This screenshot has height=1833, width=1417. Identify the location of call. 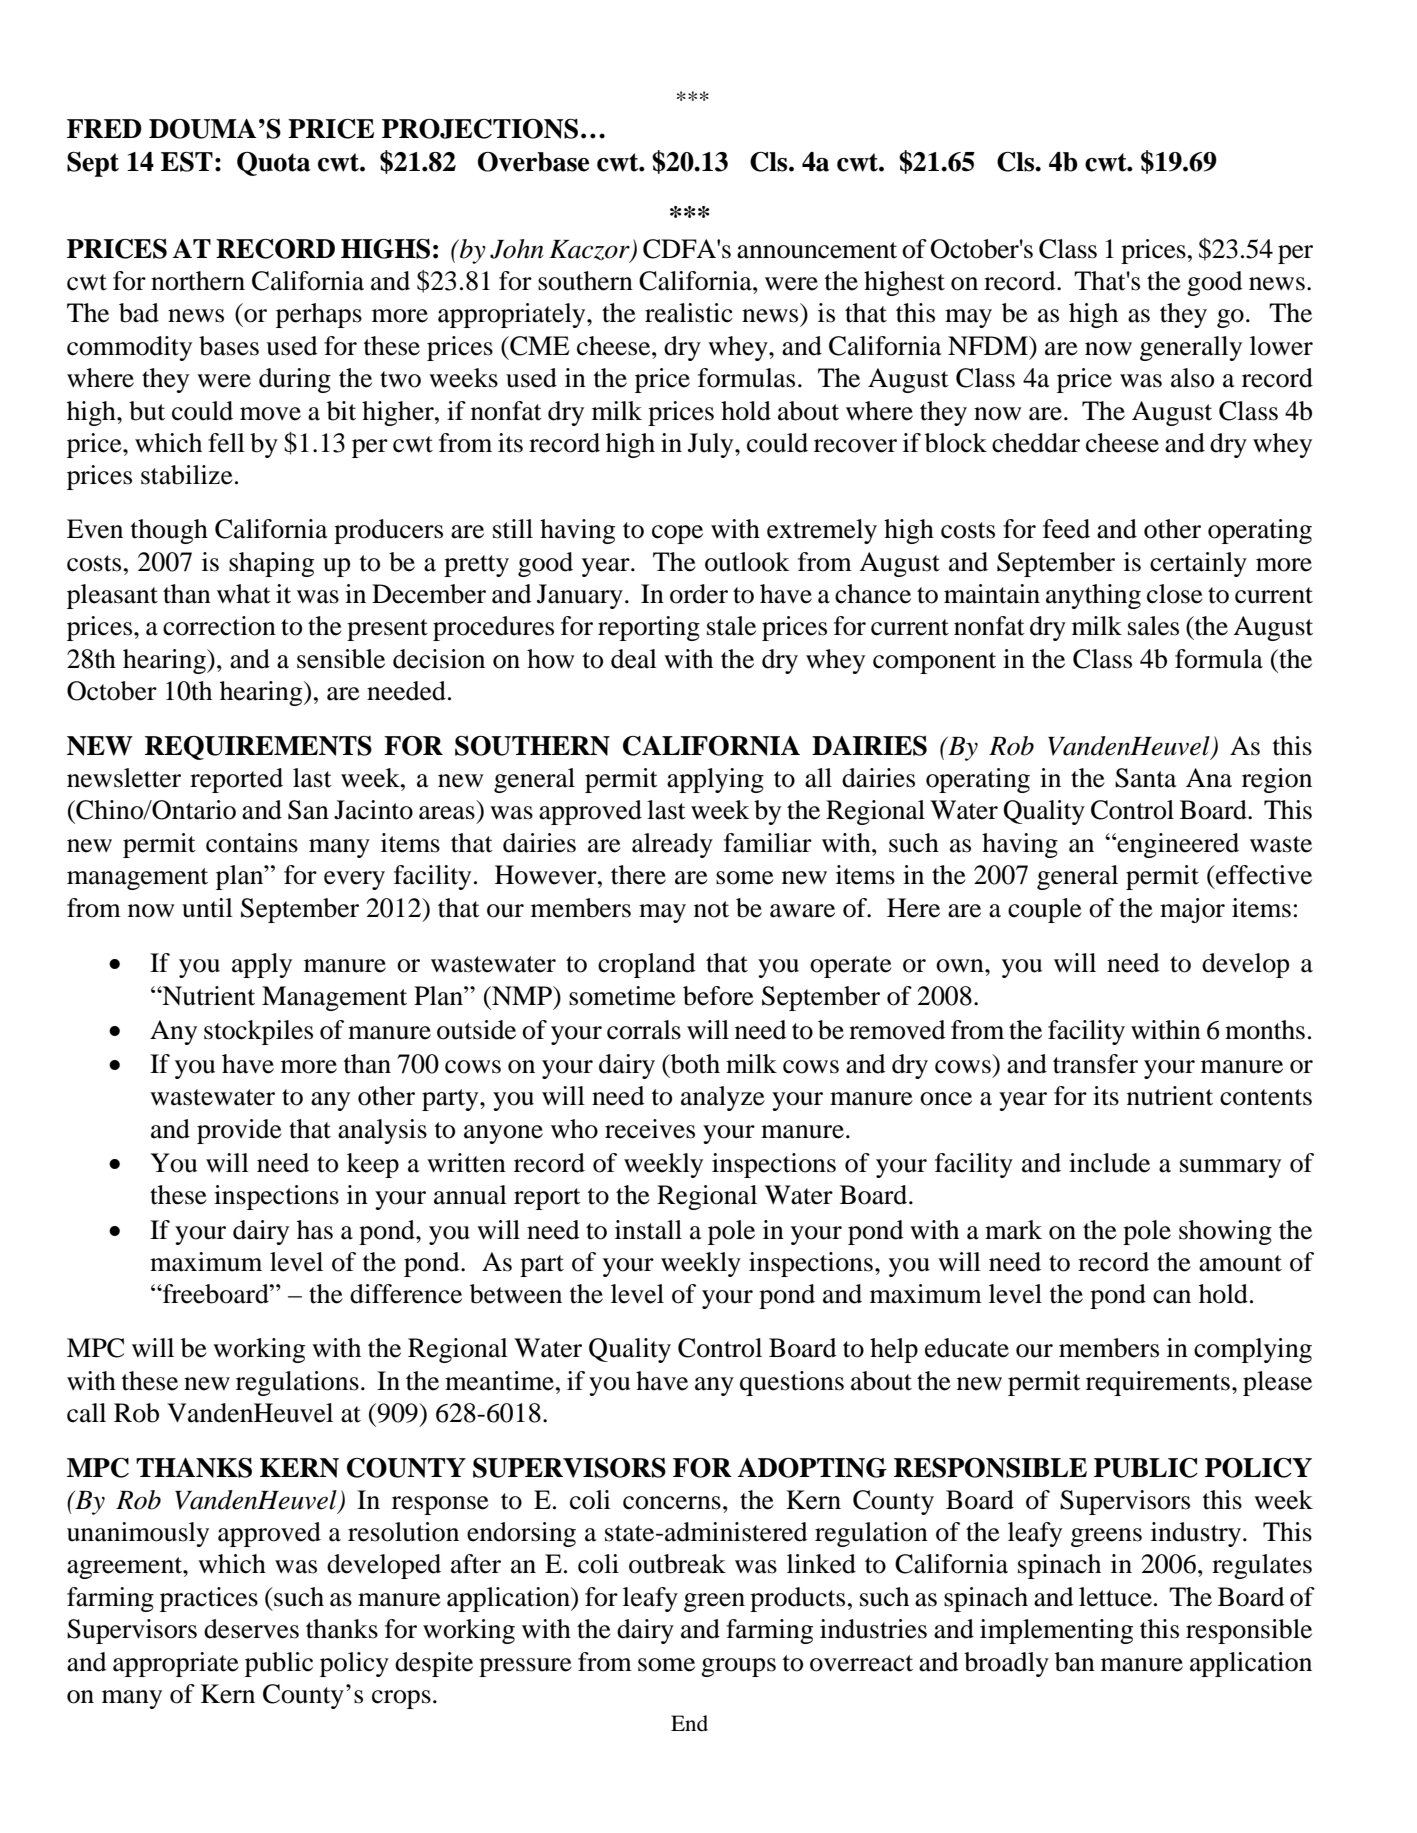
(86, 1413).
